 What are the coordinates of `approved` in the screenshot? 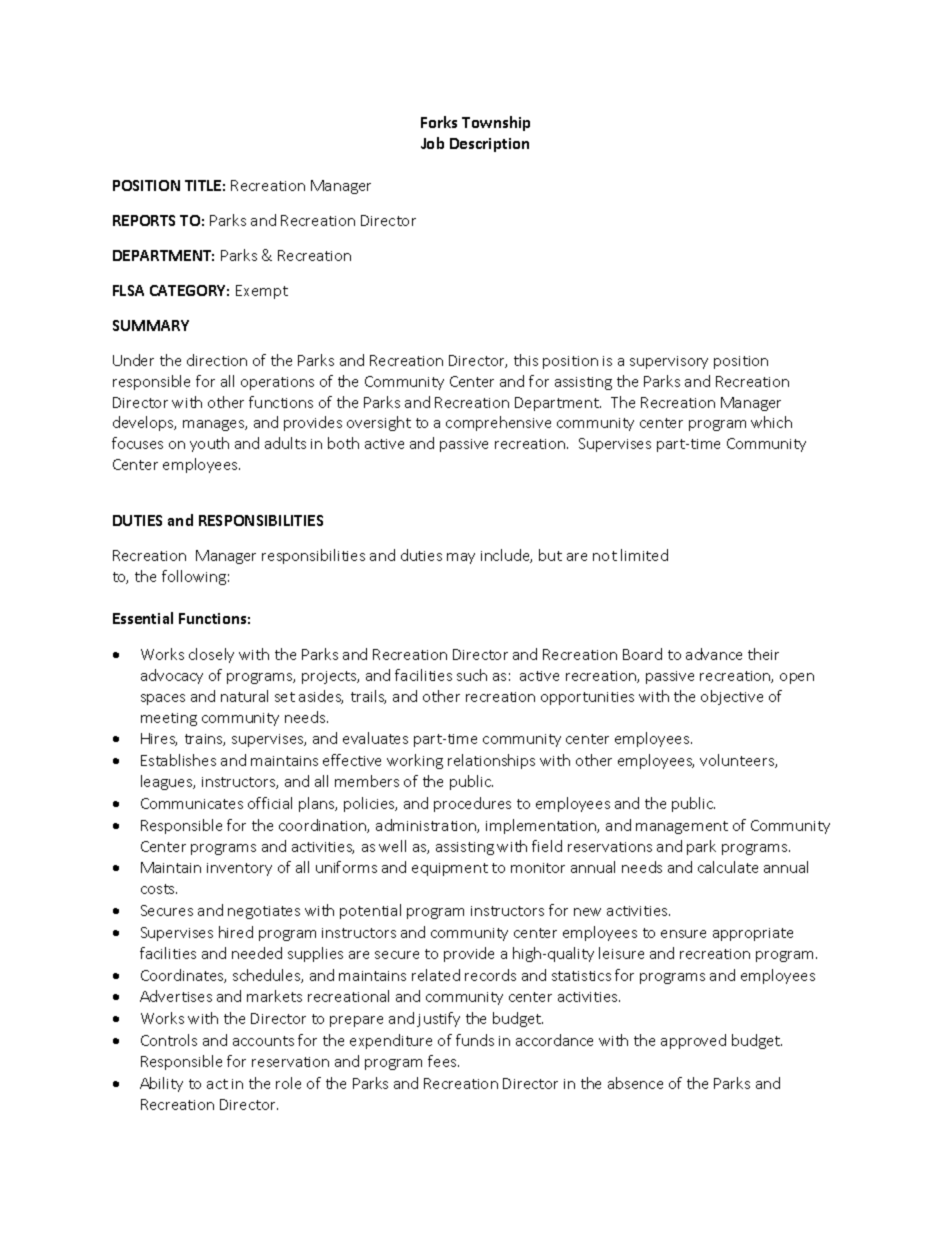 It's located at (693, 1041).
